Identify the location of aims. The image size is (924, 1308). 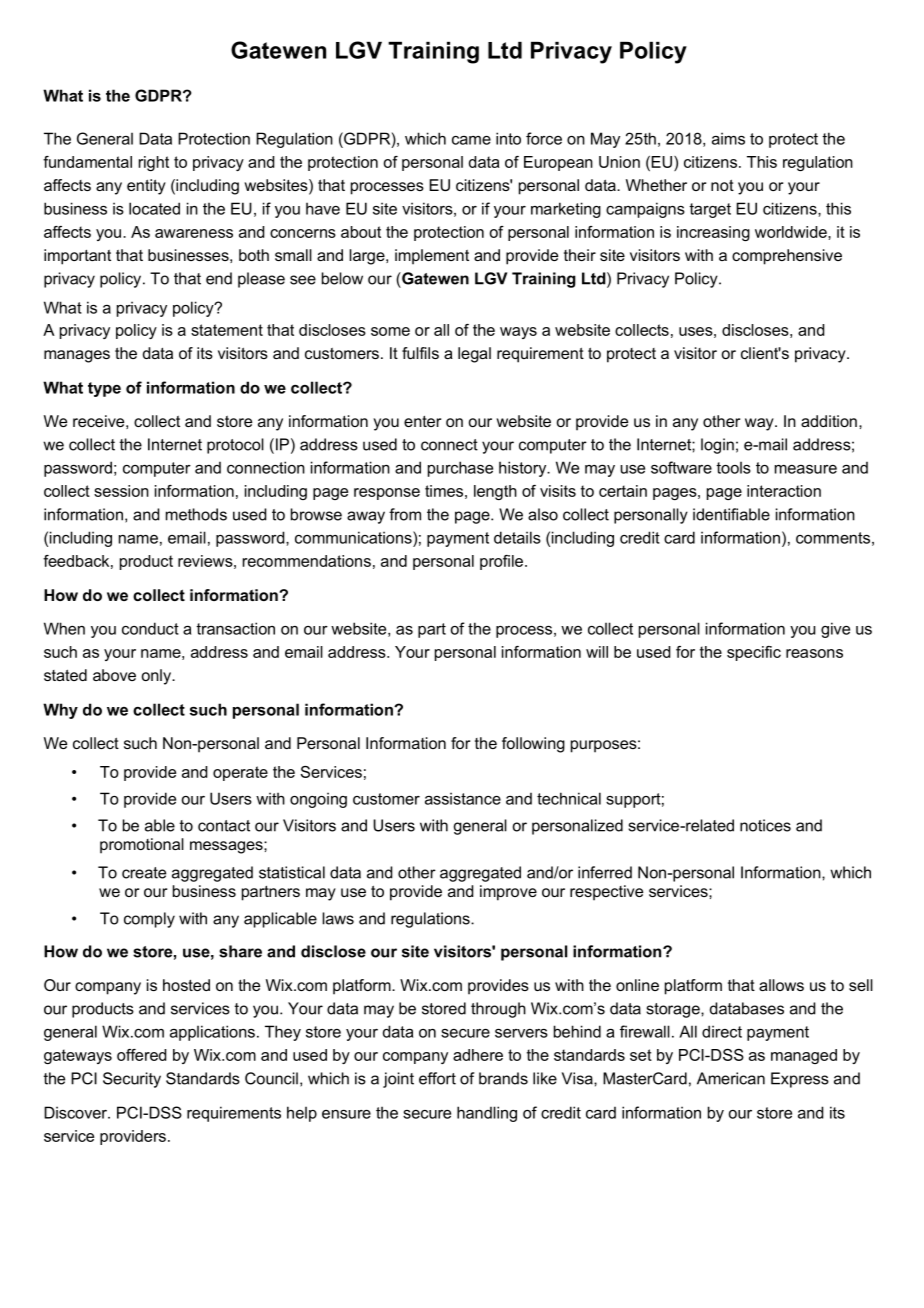
(728, 138).
